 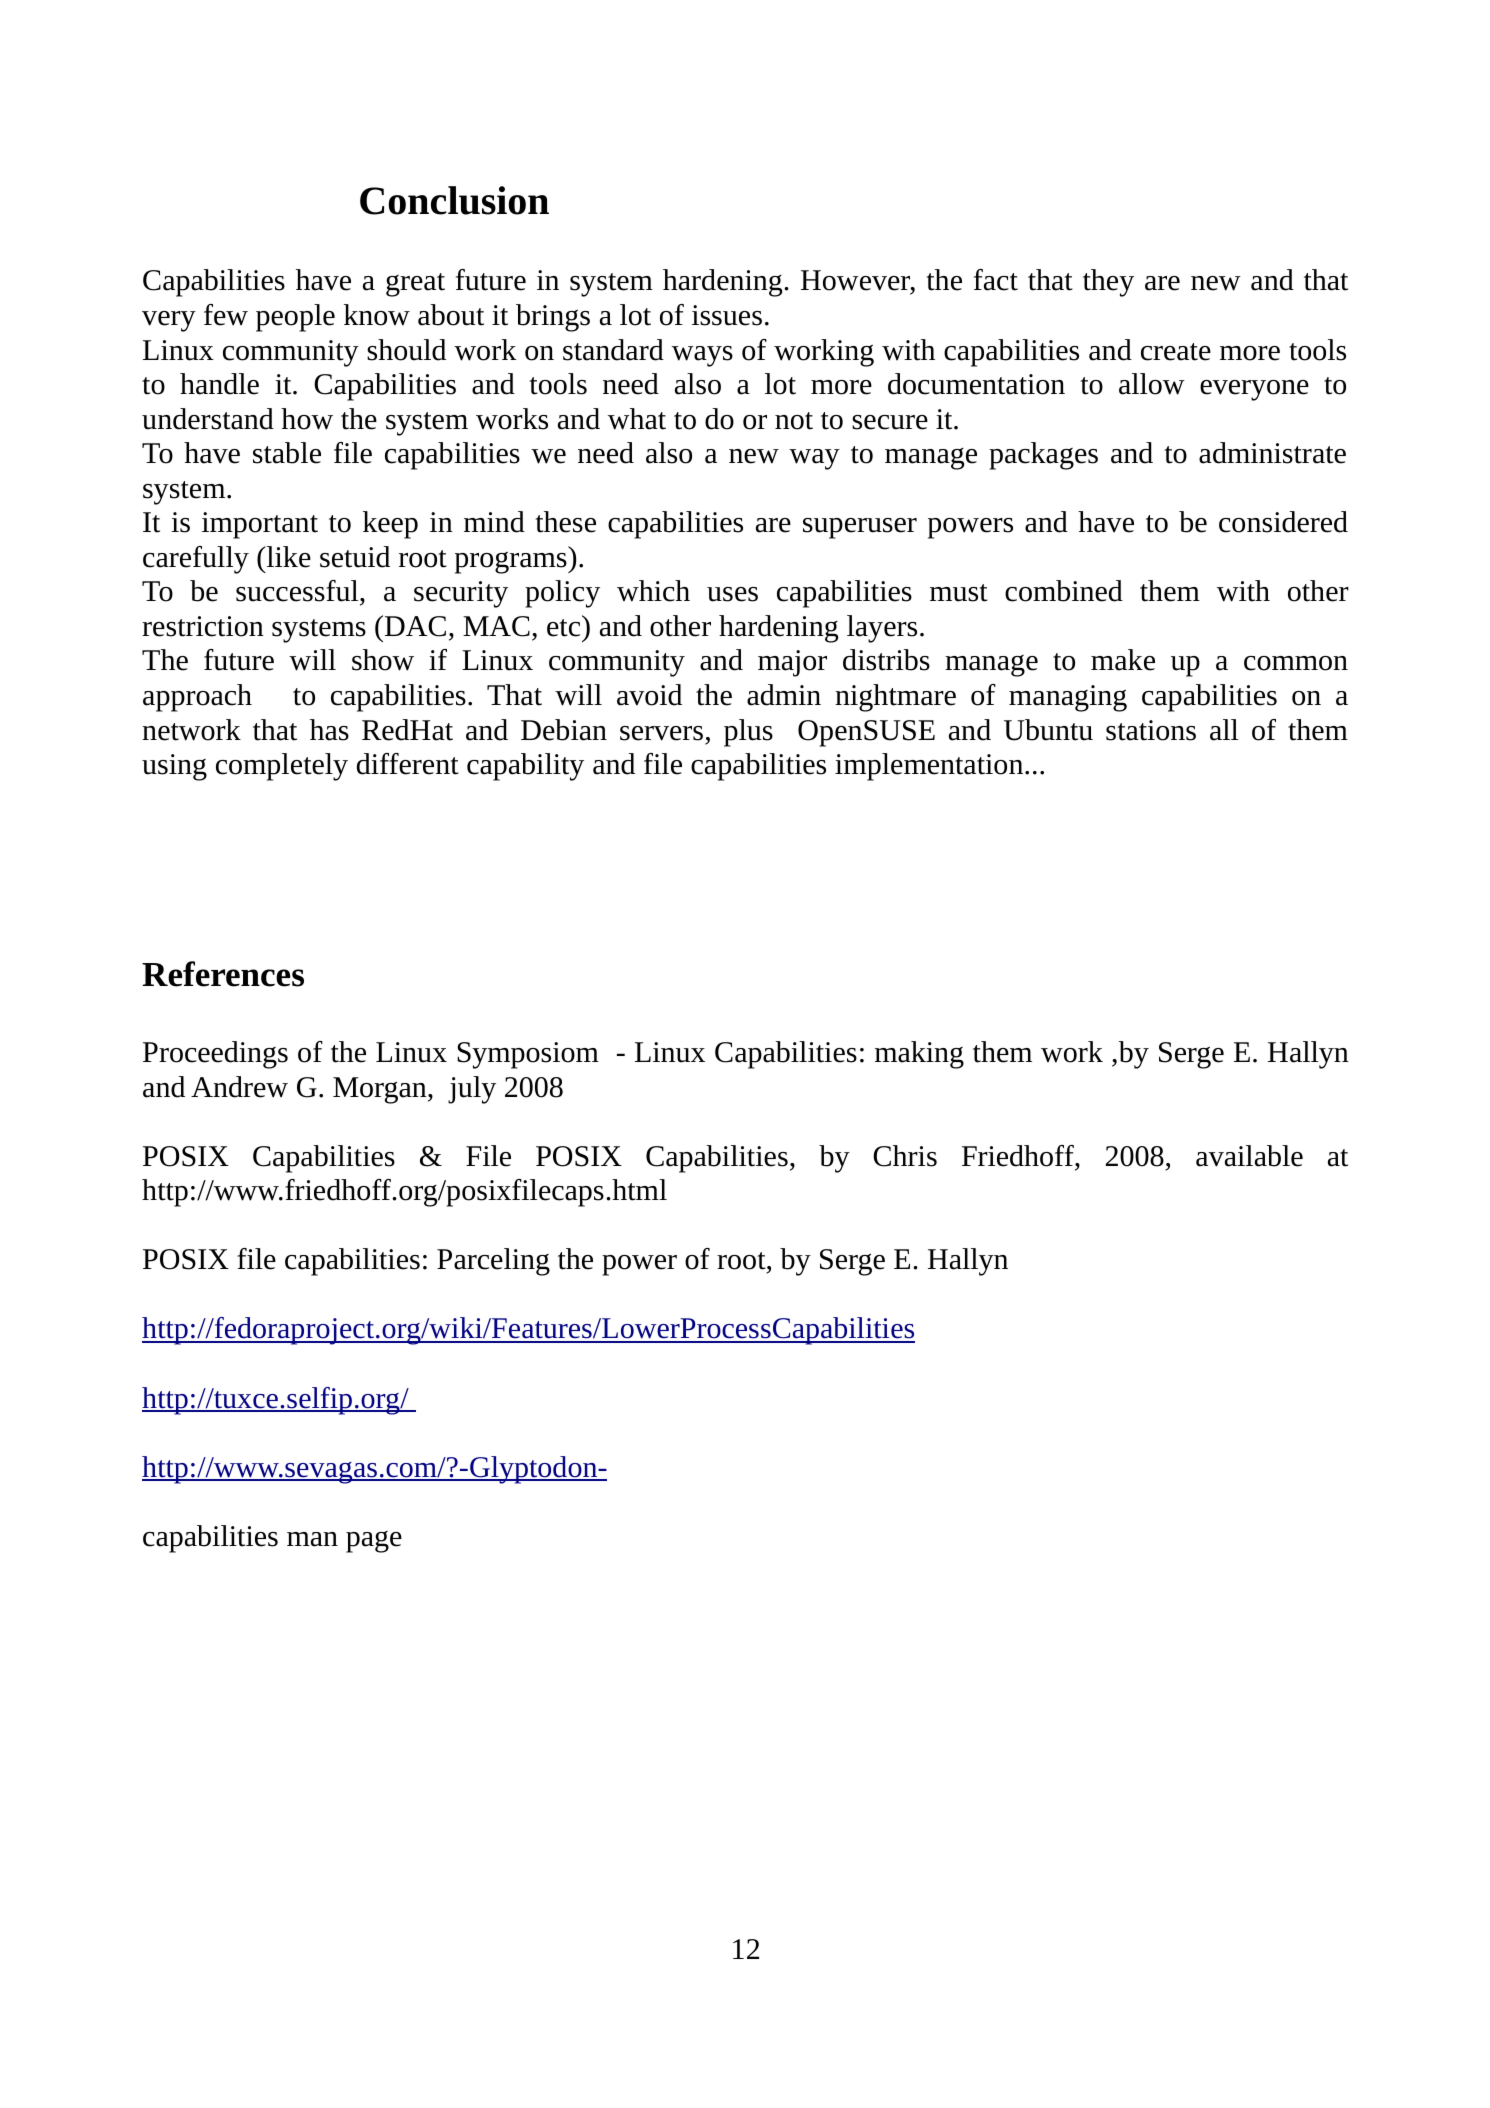 I want to click on page, so click(x=374, y=1542).
